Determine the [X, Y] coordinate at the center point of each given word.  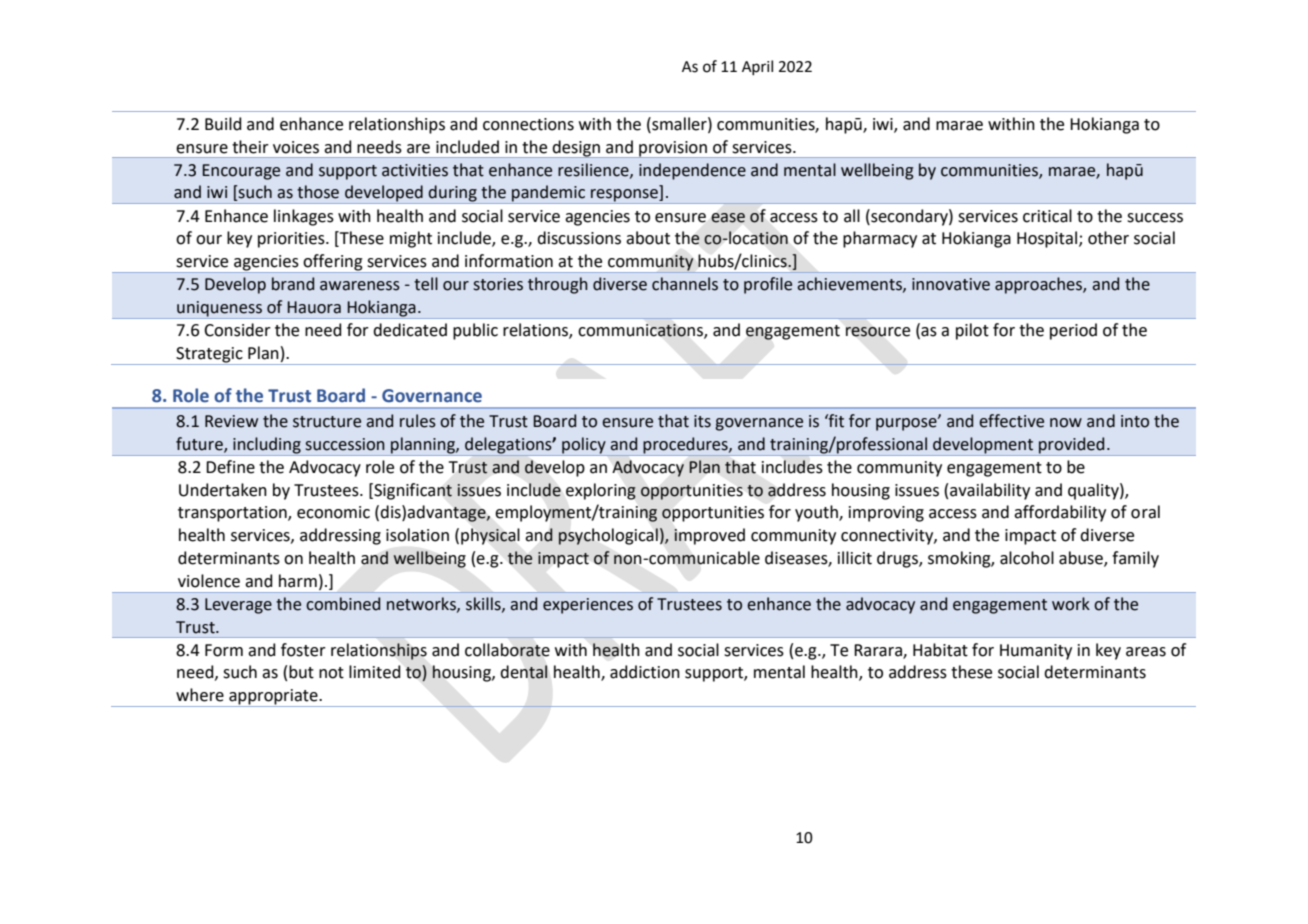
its [702, 421]
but [301, 672]
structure [327, 422]
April [757, 67]
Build [223, 124]
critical [1047, 216]
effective [1011, 421]
